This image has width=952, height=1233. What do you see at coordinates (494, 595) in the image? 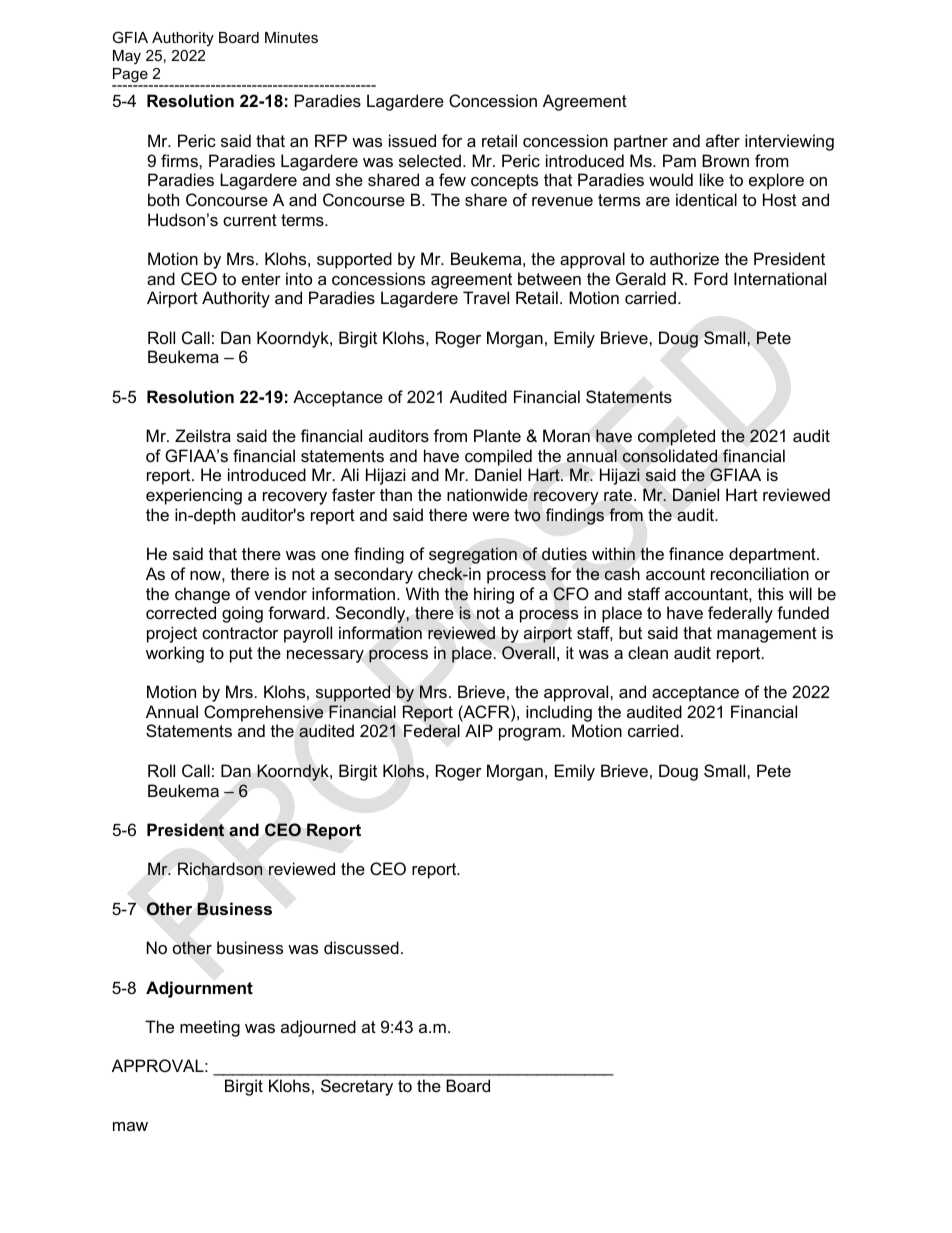
I see `hiring` at bounding box center [494, 595].
